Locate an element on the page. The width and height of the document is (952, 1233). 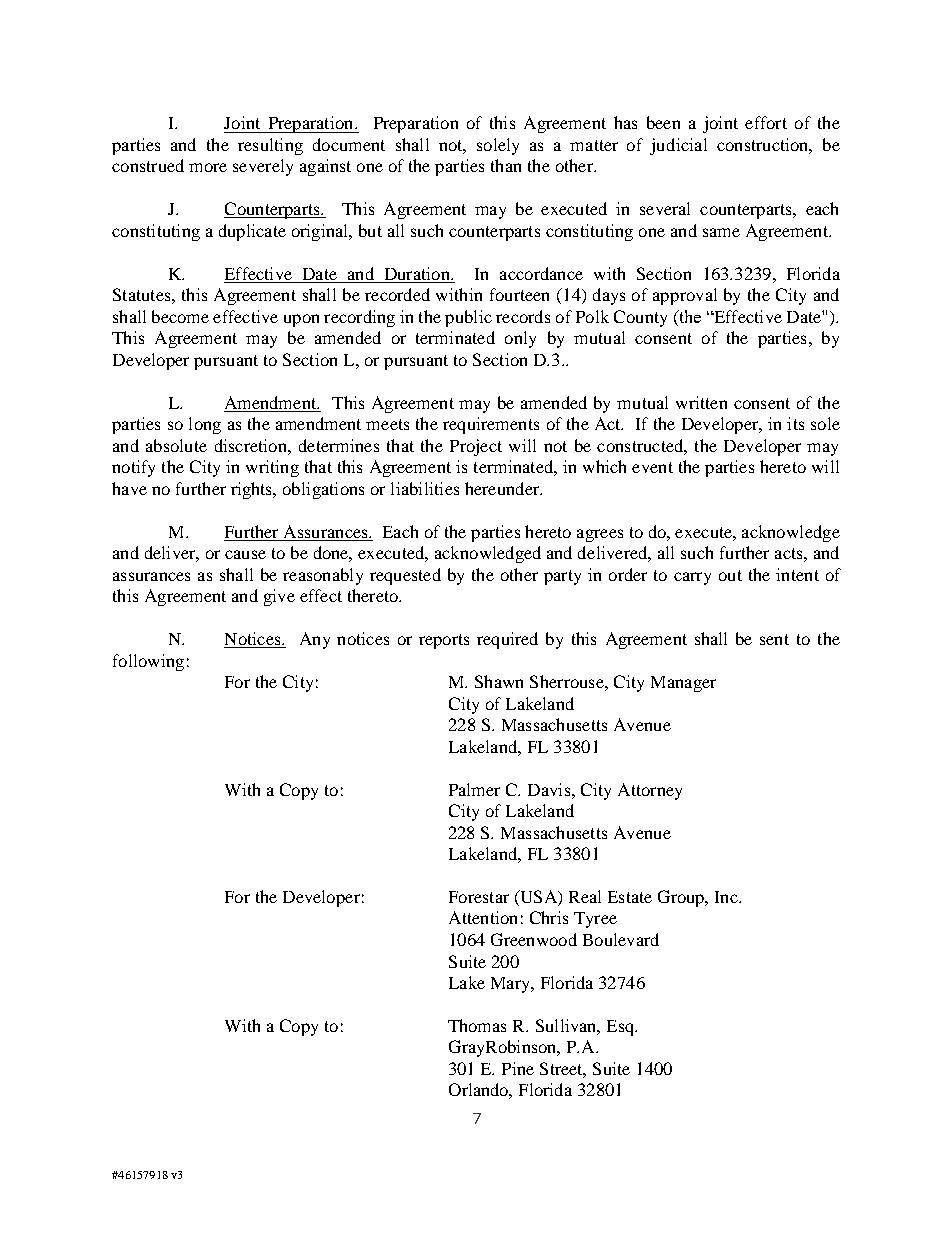
more is located at coordinates (208, 167).
